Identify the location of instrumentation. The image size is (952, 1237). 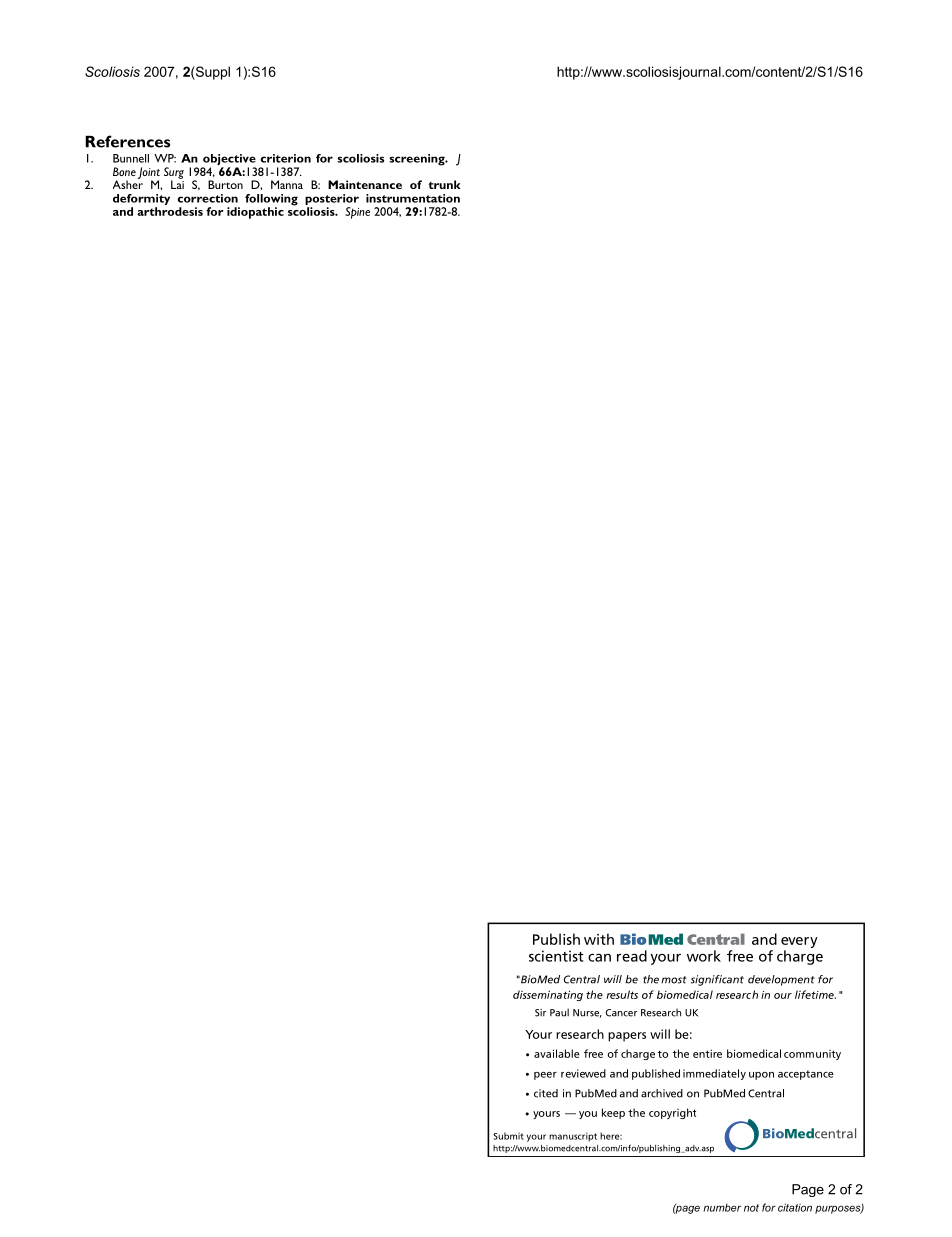
(413, 198).
